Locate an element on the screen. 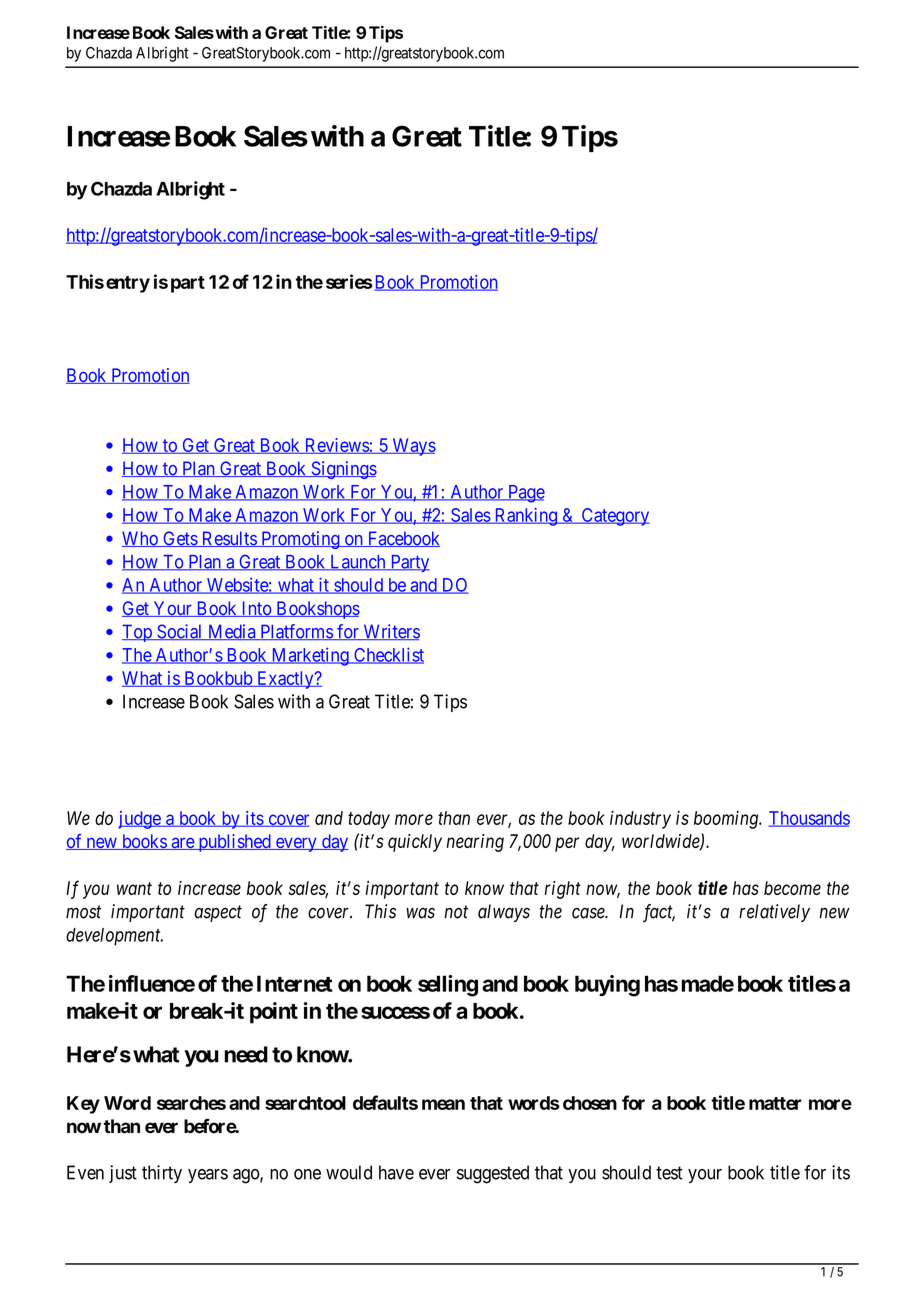 Image resolution: width=924 pixels, height=1308 pixels. Checklist is located at coordinates (388, 655).
